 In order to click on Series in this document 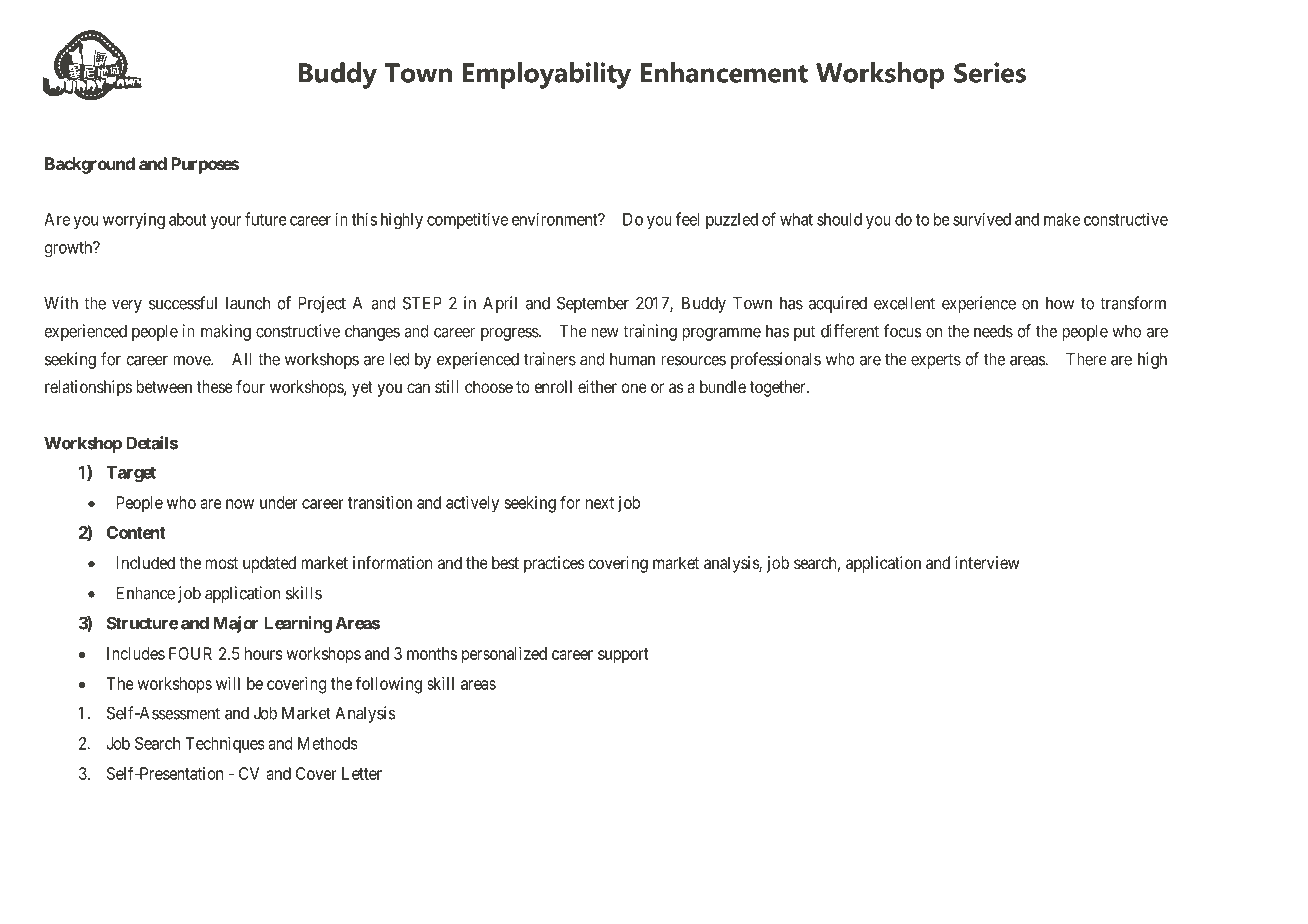, I will do `click(990, 72)`.
